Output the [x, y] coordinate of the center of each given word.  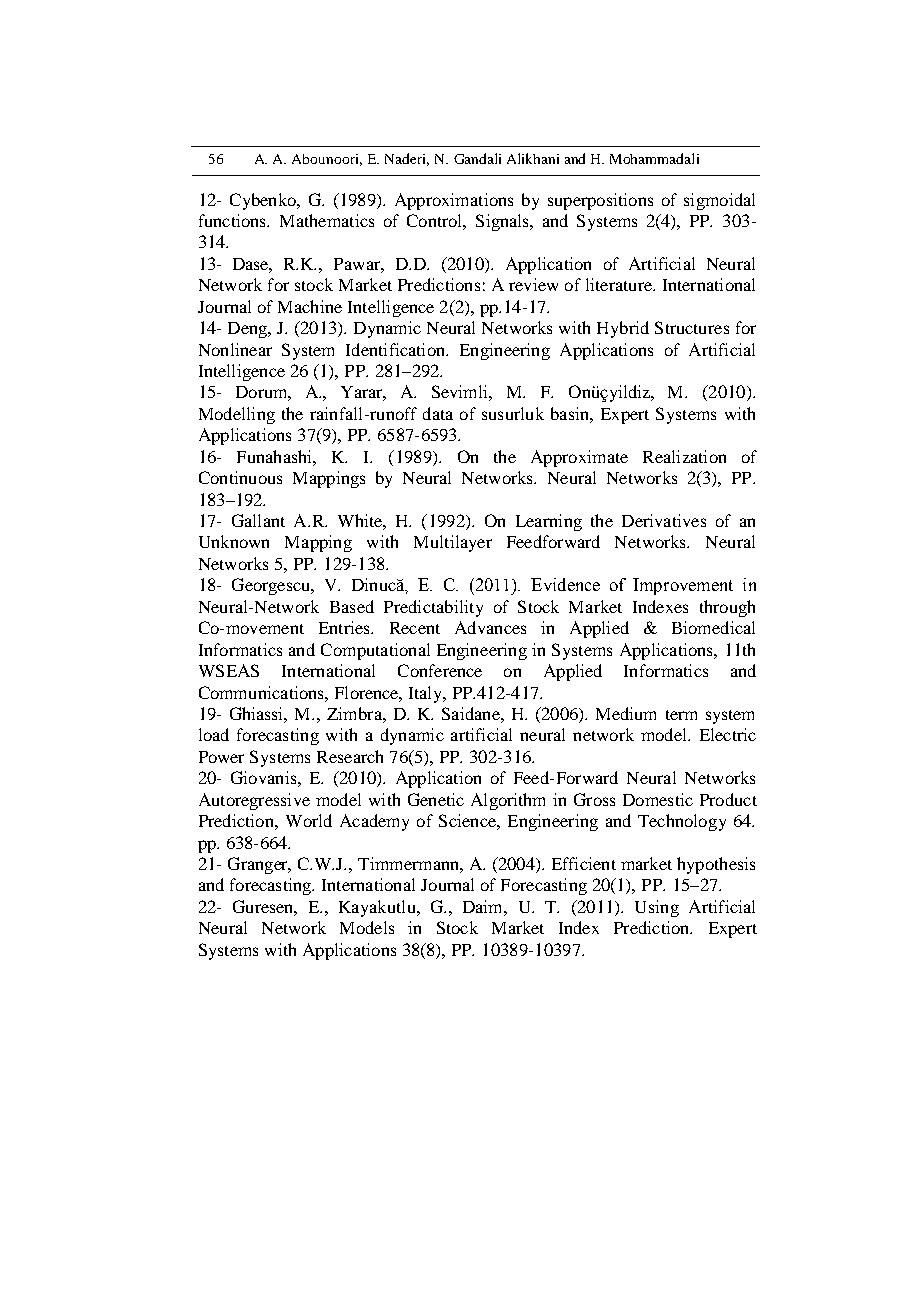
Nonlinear [235, 349]
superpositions [600, 201]
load [214, 734]
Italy [427, 694]
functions [234, 220]
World [309, 820]
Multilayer [453, 543]
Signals [504, 222]
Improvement [683, 586]
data [438, 413]
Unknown [234, 541]
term [681, 715]
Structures [692, 327]
